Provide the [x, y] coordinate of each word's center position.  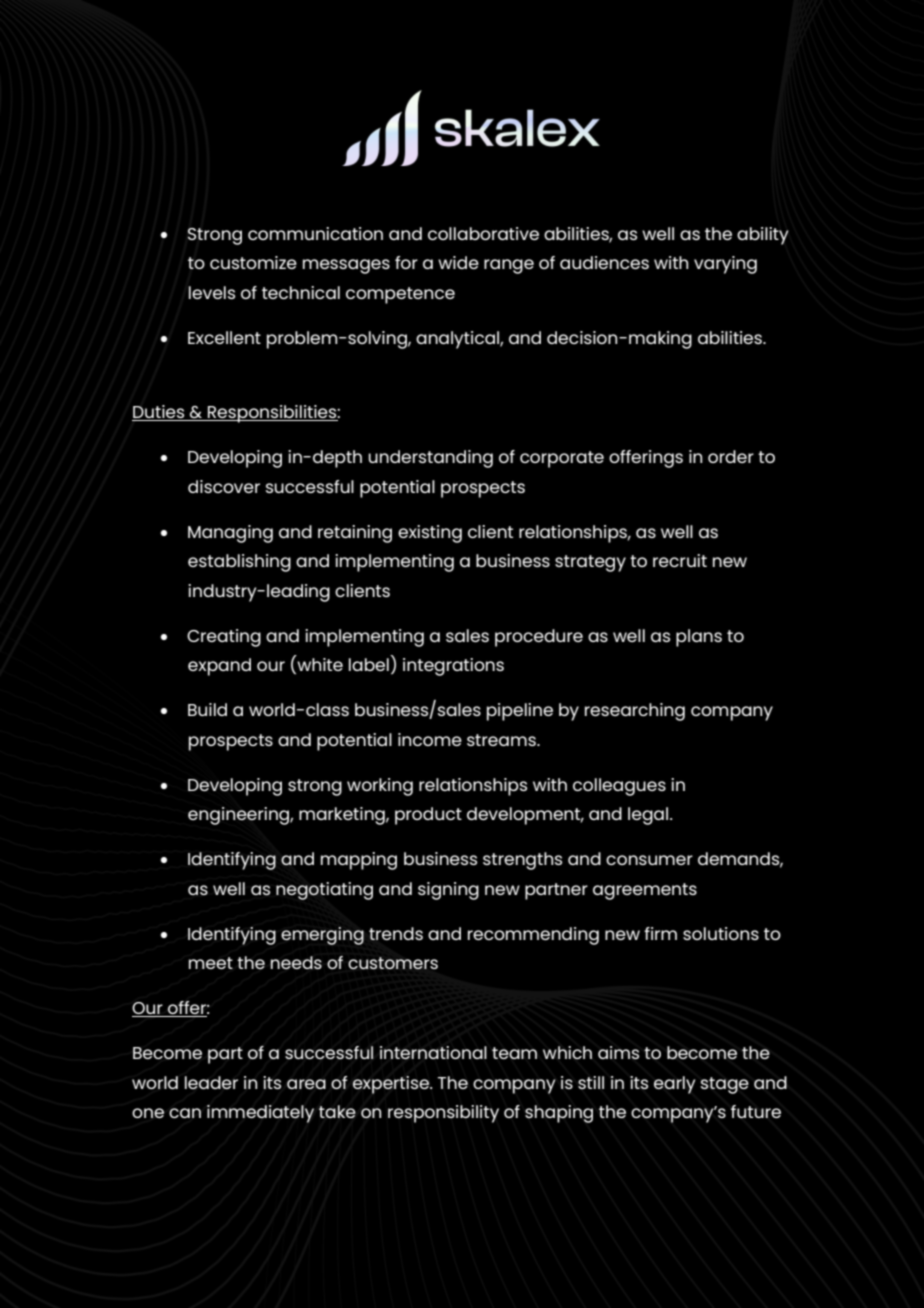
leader [211, 1082]
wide [458, 262]
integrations [453, 667]
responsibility [443, 1114]
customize [253, 262]
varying [725, 265]
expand [219, 667]
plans [699, 638]
